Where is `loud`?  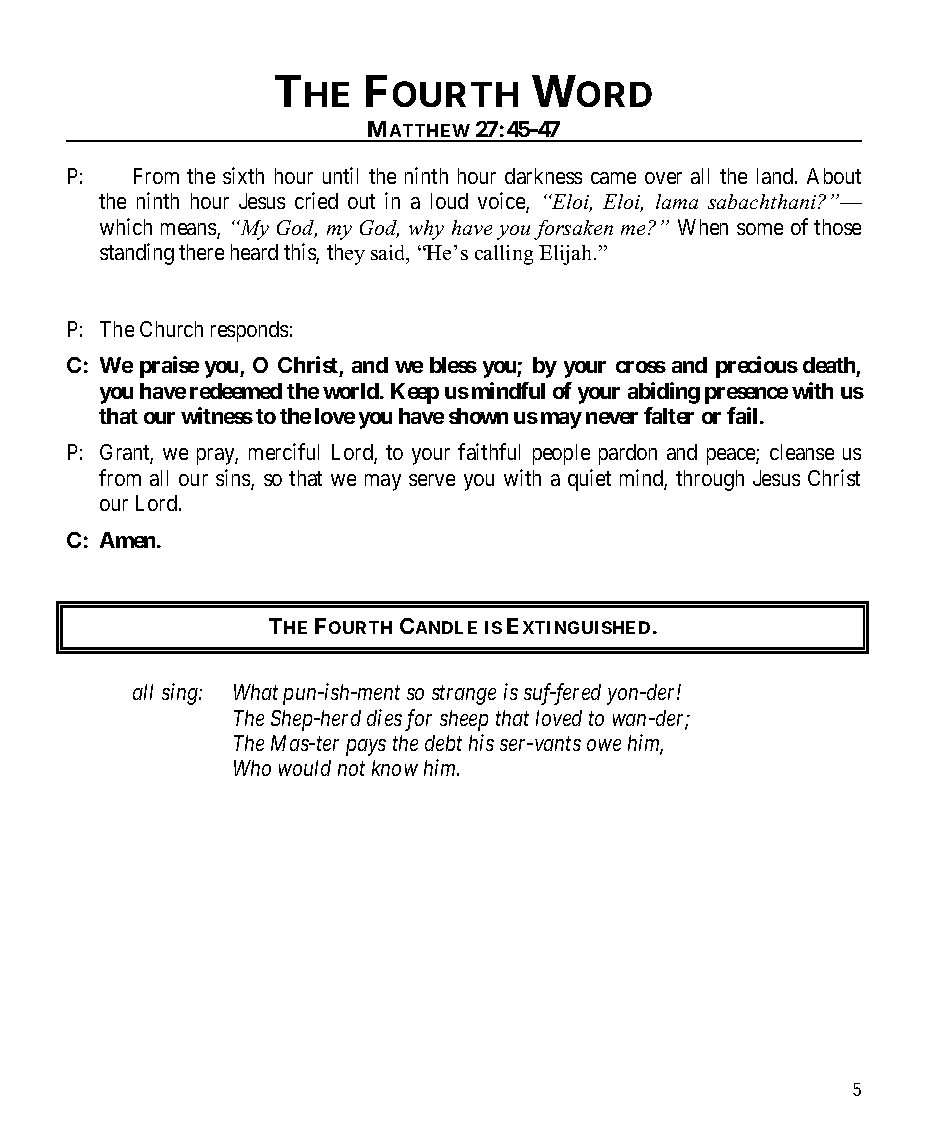 loud is located at coordinates (449, 201).
